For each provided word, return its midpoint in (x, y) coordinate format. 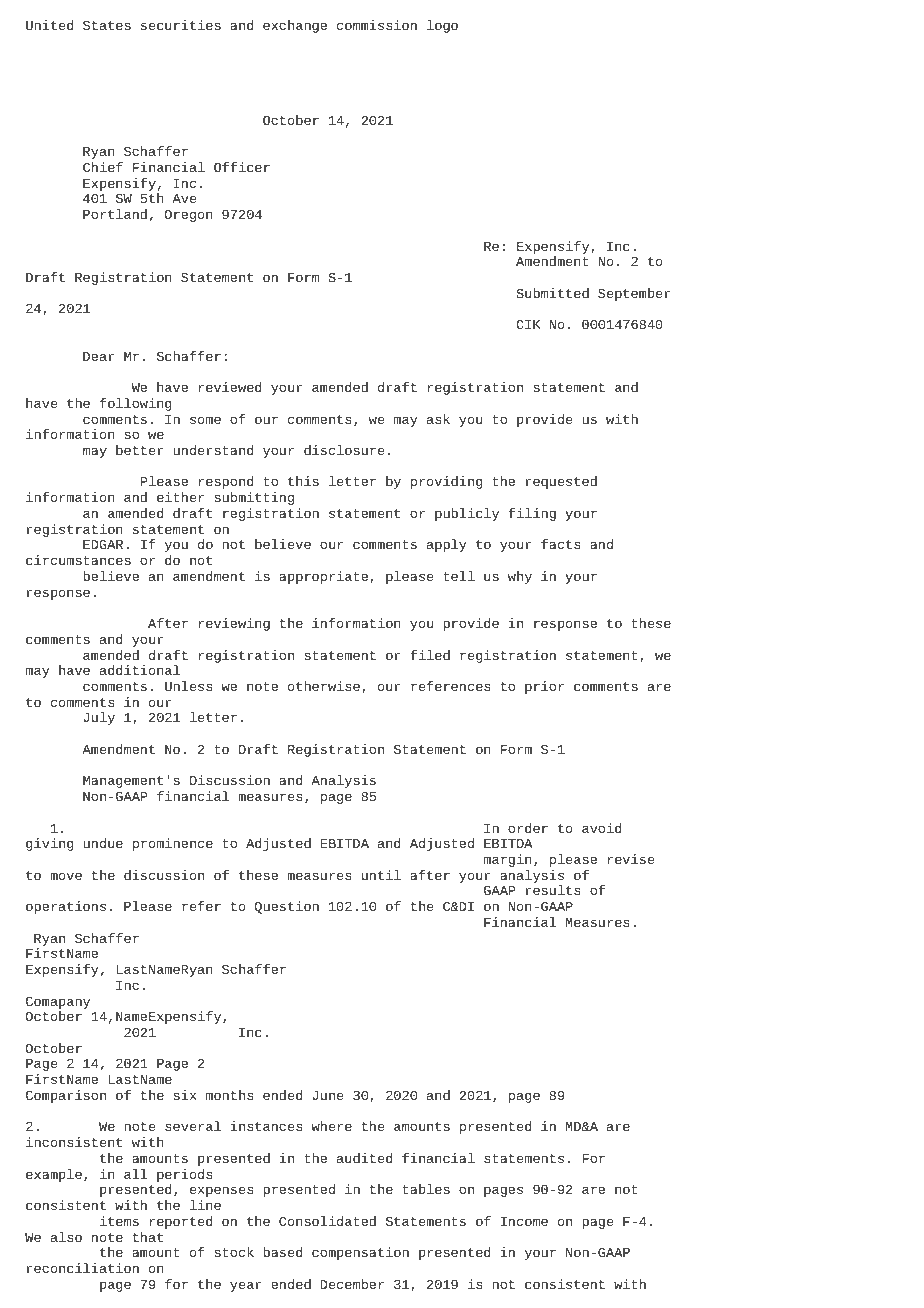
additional (140, 670)
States (107, 25)
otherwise (324, 686)
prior (544, 687)
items (119, 1221)
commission (377, 25)
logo (442, 26)
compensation (360, 1253)
